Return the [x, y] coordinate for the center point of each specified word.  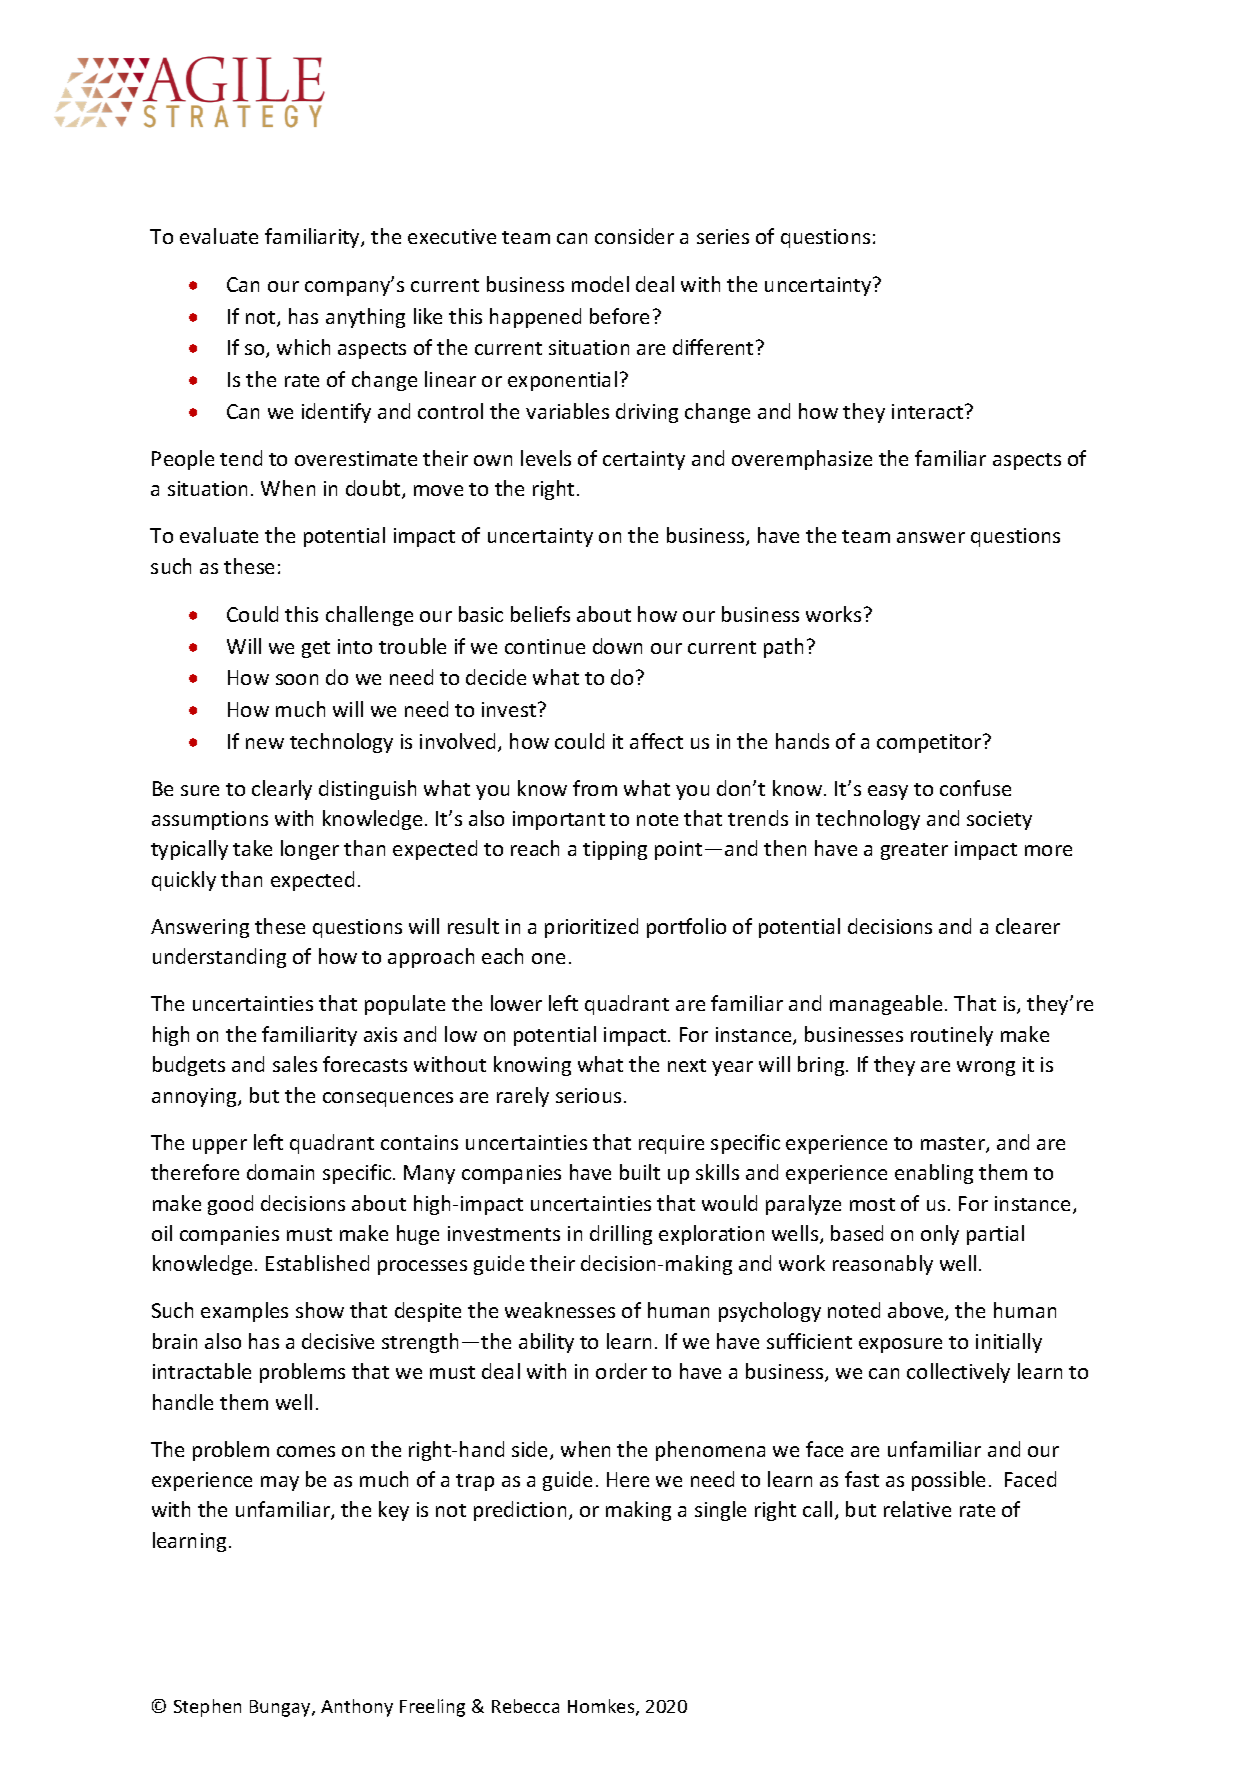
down [617, 646]
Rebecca [525, 1706]
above [917, 1311]
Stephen [207, 1708]
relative [917, 1509]
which [303, 347]
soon [297, 679]
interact [929, 411]
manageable [886, 1005]
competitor [930, 743]
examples [244, 1312]
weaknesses [560, 1310]
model [600, 284]
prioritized [591, 928]
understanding [219, 958]
